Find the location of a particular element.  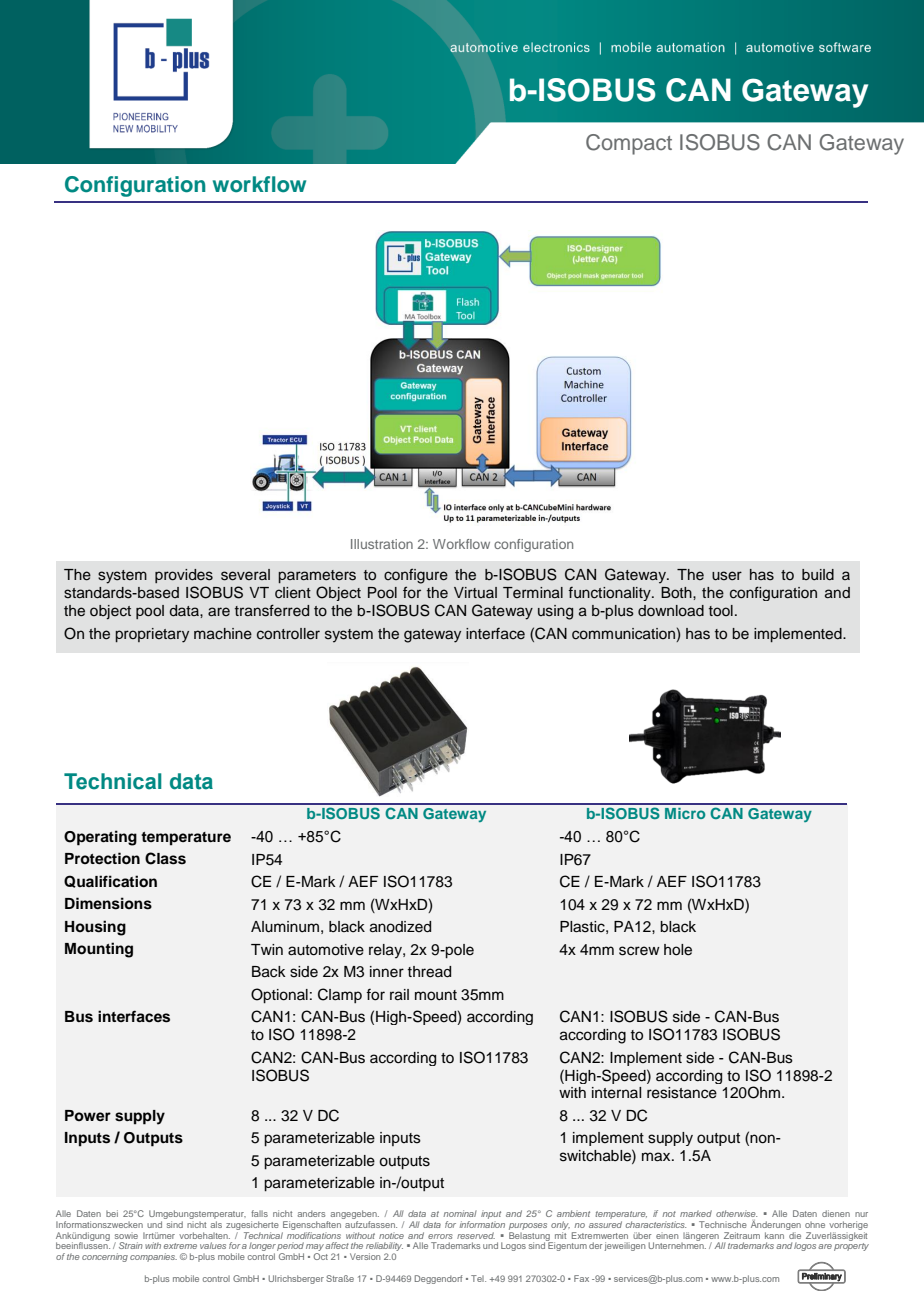

anodized is located at coordinates (400, 927).
